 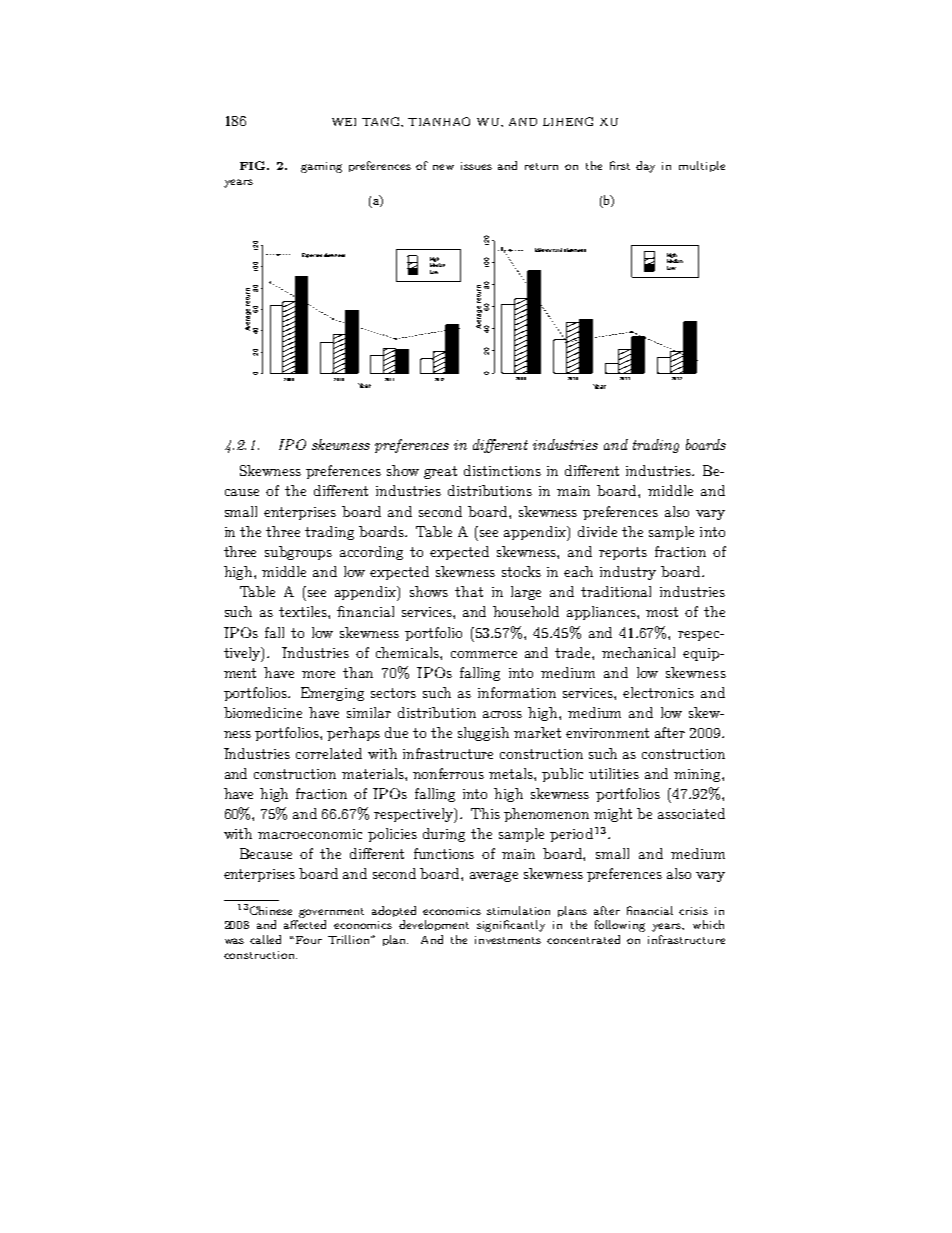 What do you see at coordinates (623, 553) in the page?
I see `reports` at bounding box center [623, 553].
